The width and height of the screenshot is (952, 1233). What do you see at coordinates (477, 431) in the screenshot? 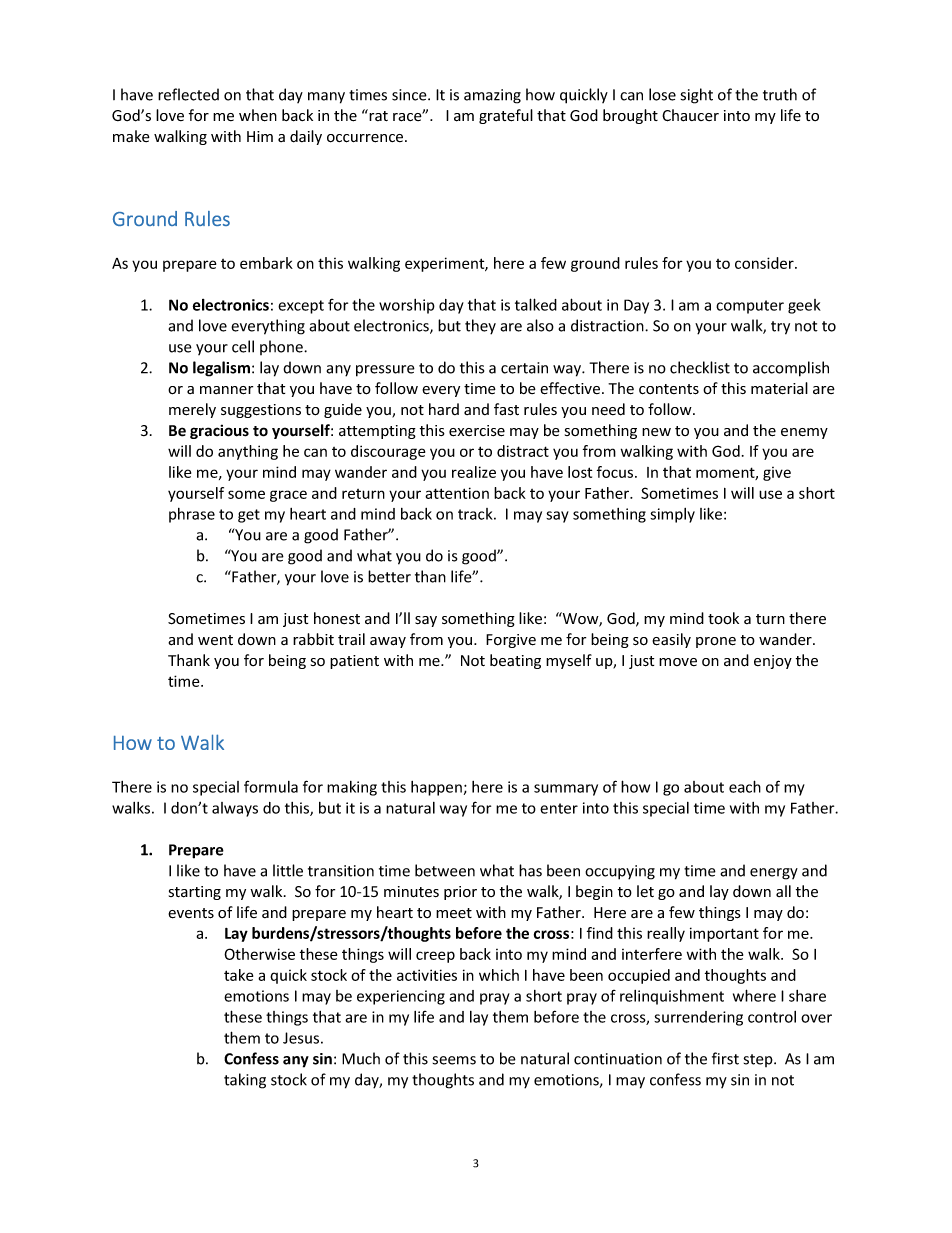
I see `exercise` at bounding box center [477, 431].
